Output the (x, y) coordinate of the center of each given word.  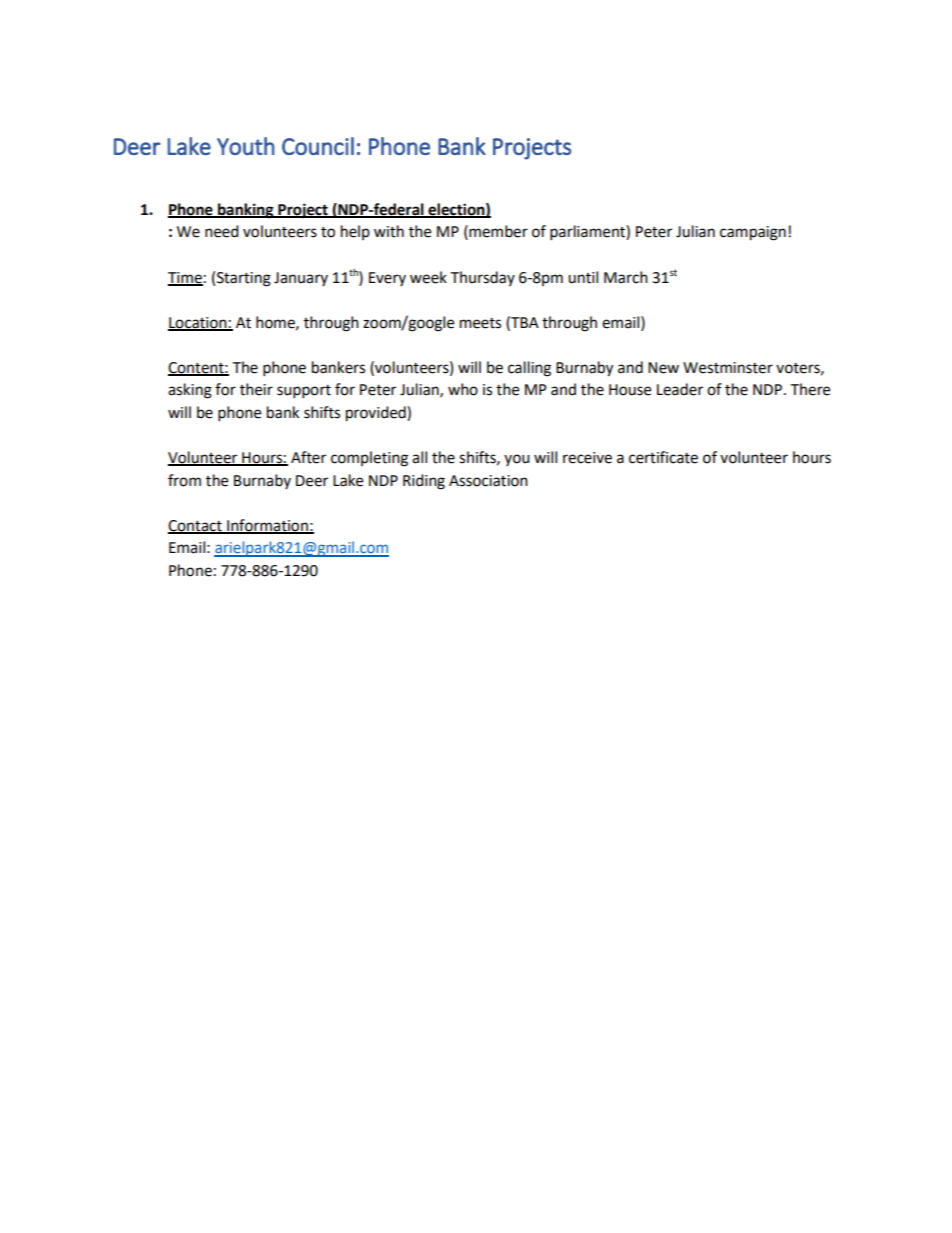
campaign (753, 233)
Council (318, 146)
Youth (246, 146)
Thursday (482, 278)
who (463, 389)
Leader (680, 389)
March (626, 277)
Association (488, 481)
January (301, 279)
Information (267, 526)
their (256, 389)
